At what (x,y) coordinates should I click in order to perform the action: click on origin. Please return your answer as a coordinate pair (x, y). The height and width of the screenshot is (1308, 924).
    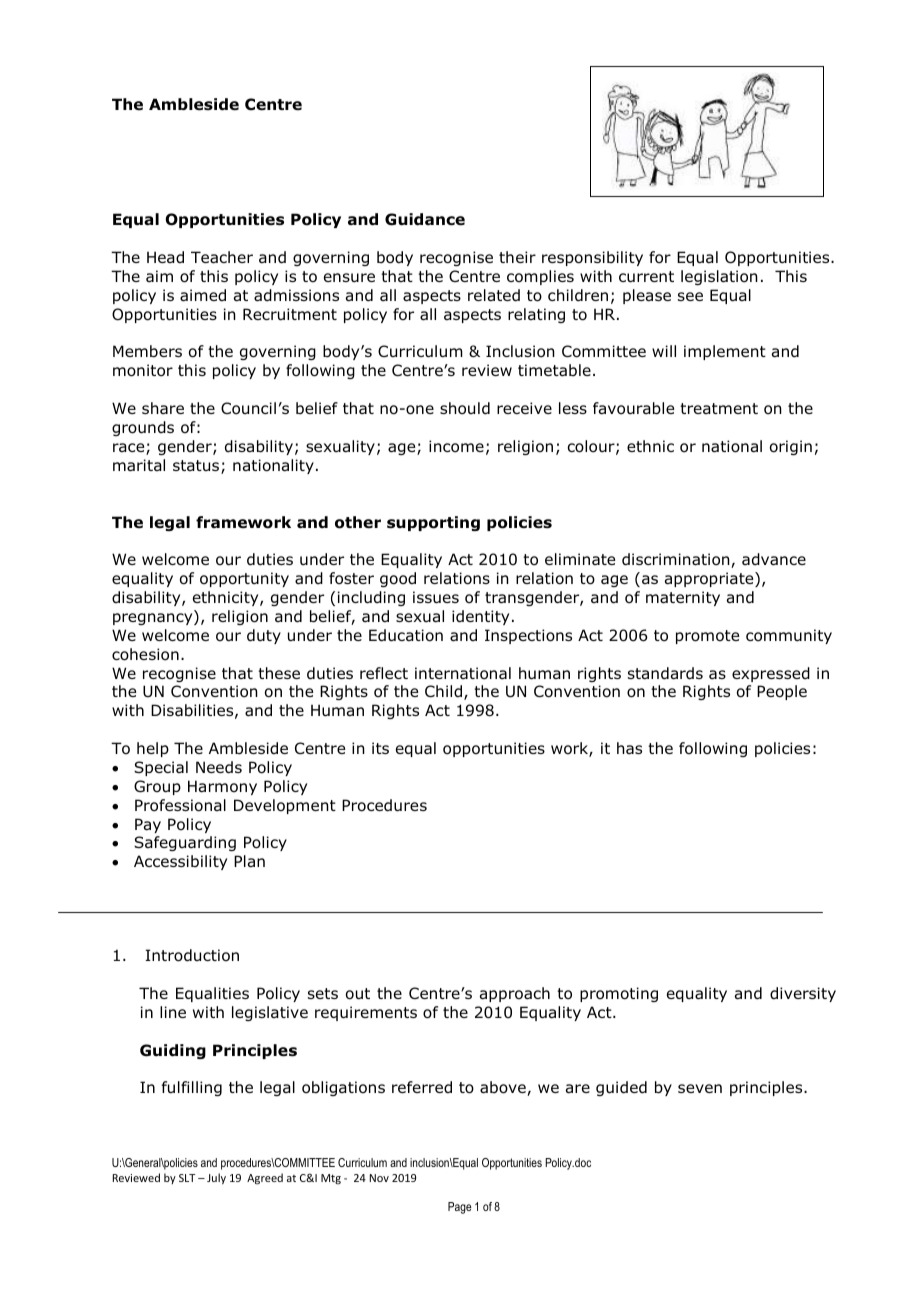
    Looking at the image, I should click on (791, 447).
